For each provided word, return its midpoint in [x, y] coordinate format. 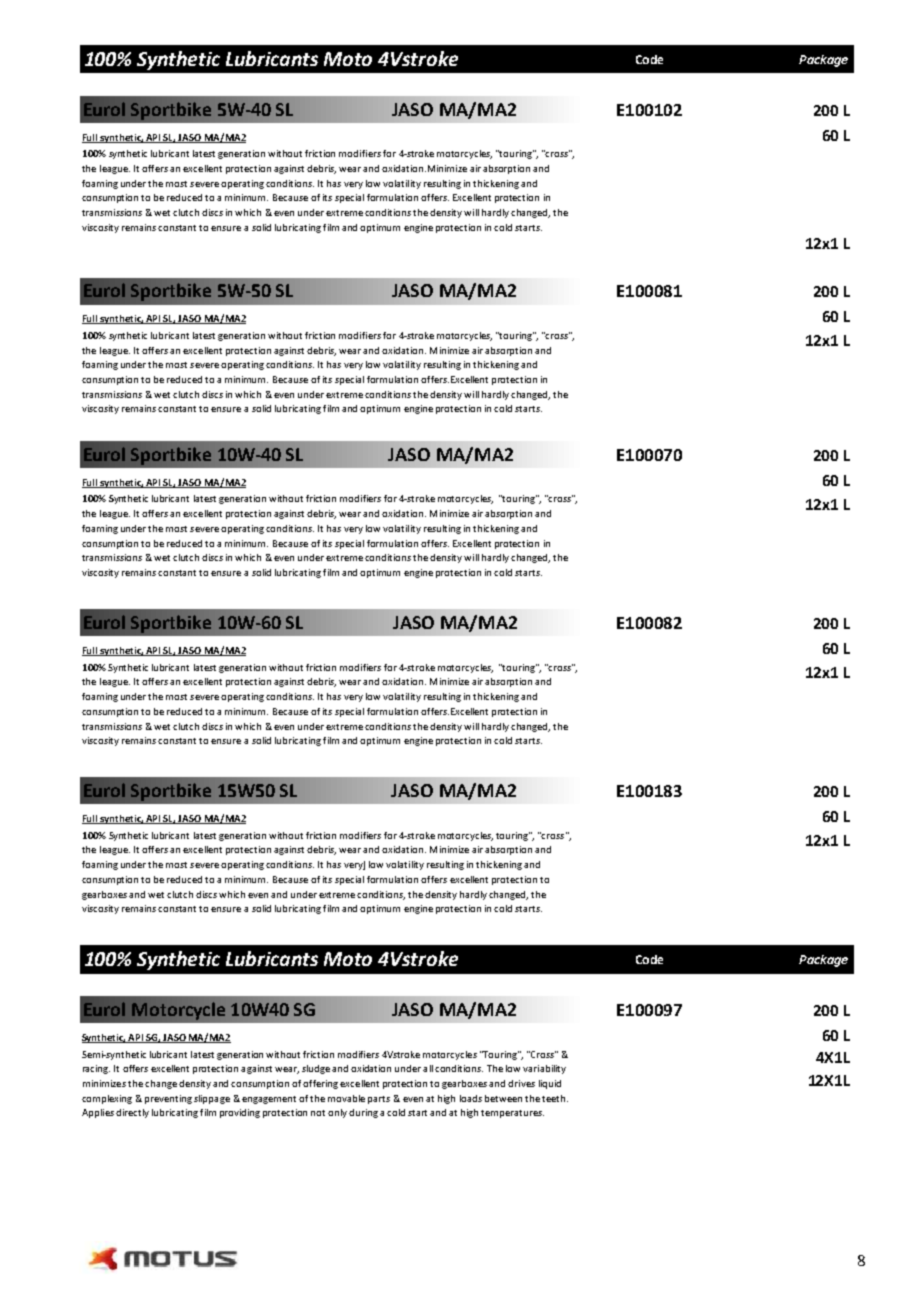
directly [132, 1113]
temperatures [512, 1114]
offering [320, 1084]
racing [96, 1069]
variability [544, 1069]
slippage [212, 1099]
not [318, 1113]
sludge [316, 1069]
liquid [550, 1084]
